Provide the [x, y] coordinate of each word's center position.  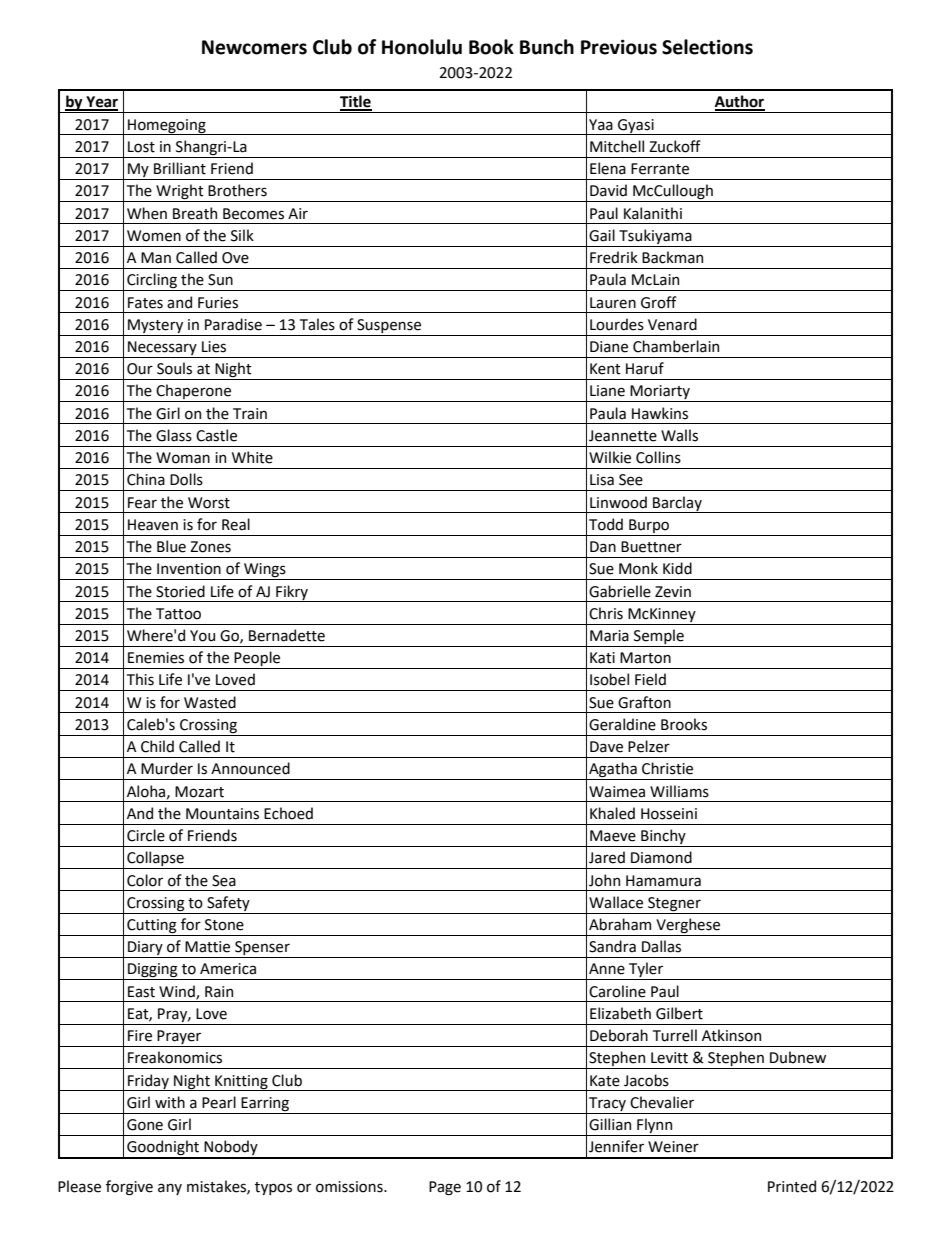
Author [740, 102]
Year [101, 103]
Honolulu [422, 47]
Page [445, 1188]
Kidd [677, 568]
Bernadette [287, 635]
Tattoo [178, 614]
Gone [145, 1125]
